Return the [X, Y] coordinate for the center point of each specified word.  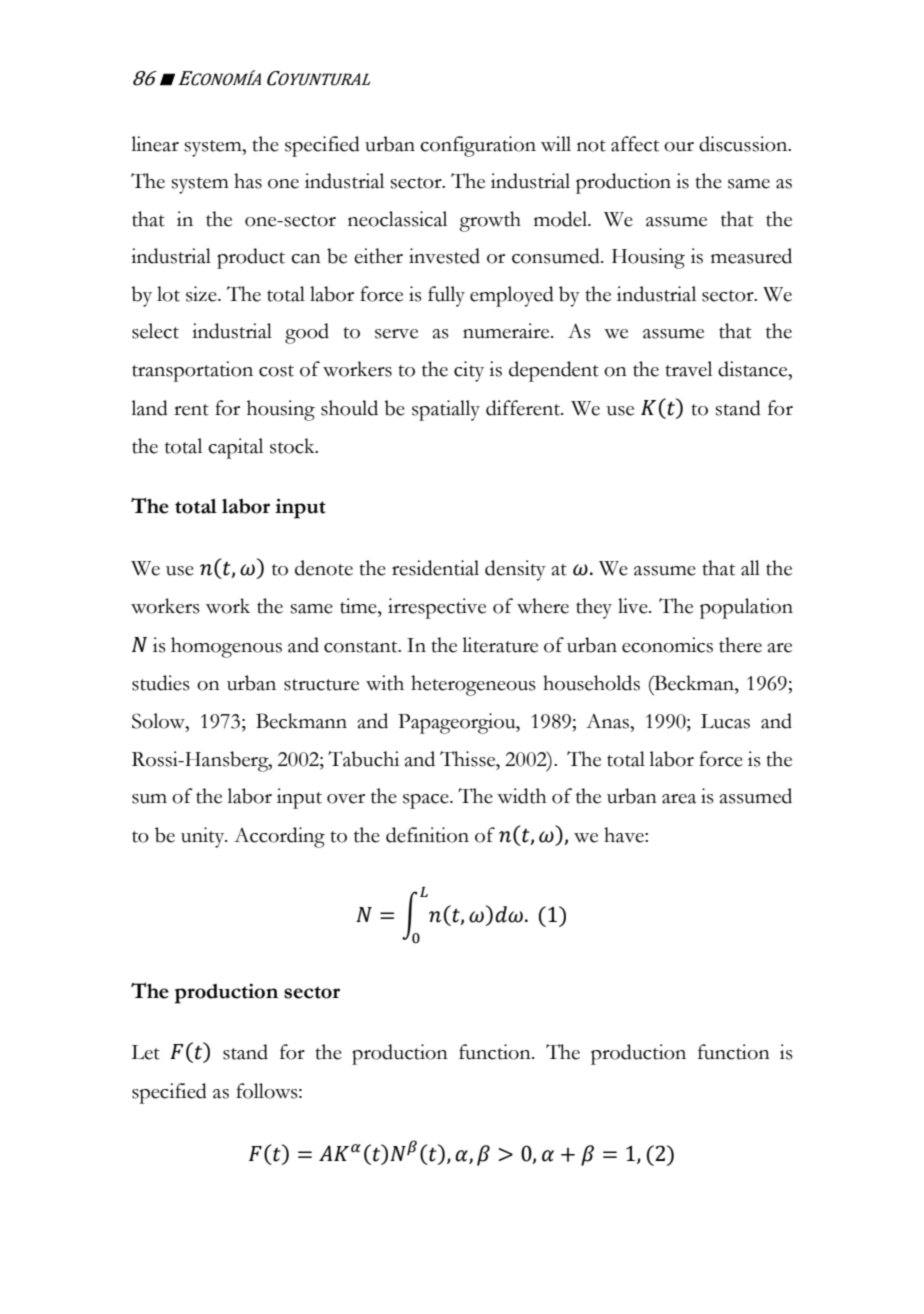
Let [145, 1052]
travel [688, 369]
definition [427, 835]
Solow [159, 721]
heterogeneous [473, 685]
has [248, 181]
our [679, 147]
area [679, 799]
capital [235, 448]
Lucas [725, 721]
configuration [478, 146]
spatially [446, 410]
